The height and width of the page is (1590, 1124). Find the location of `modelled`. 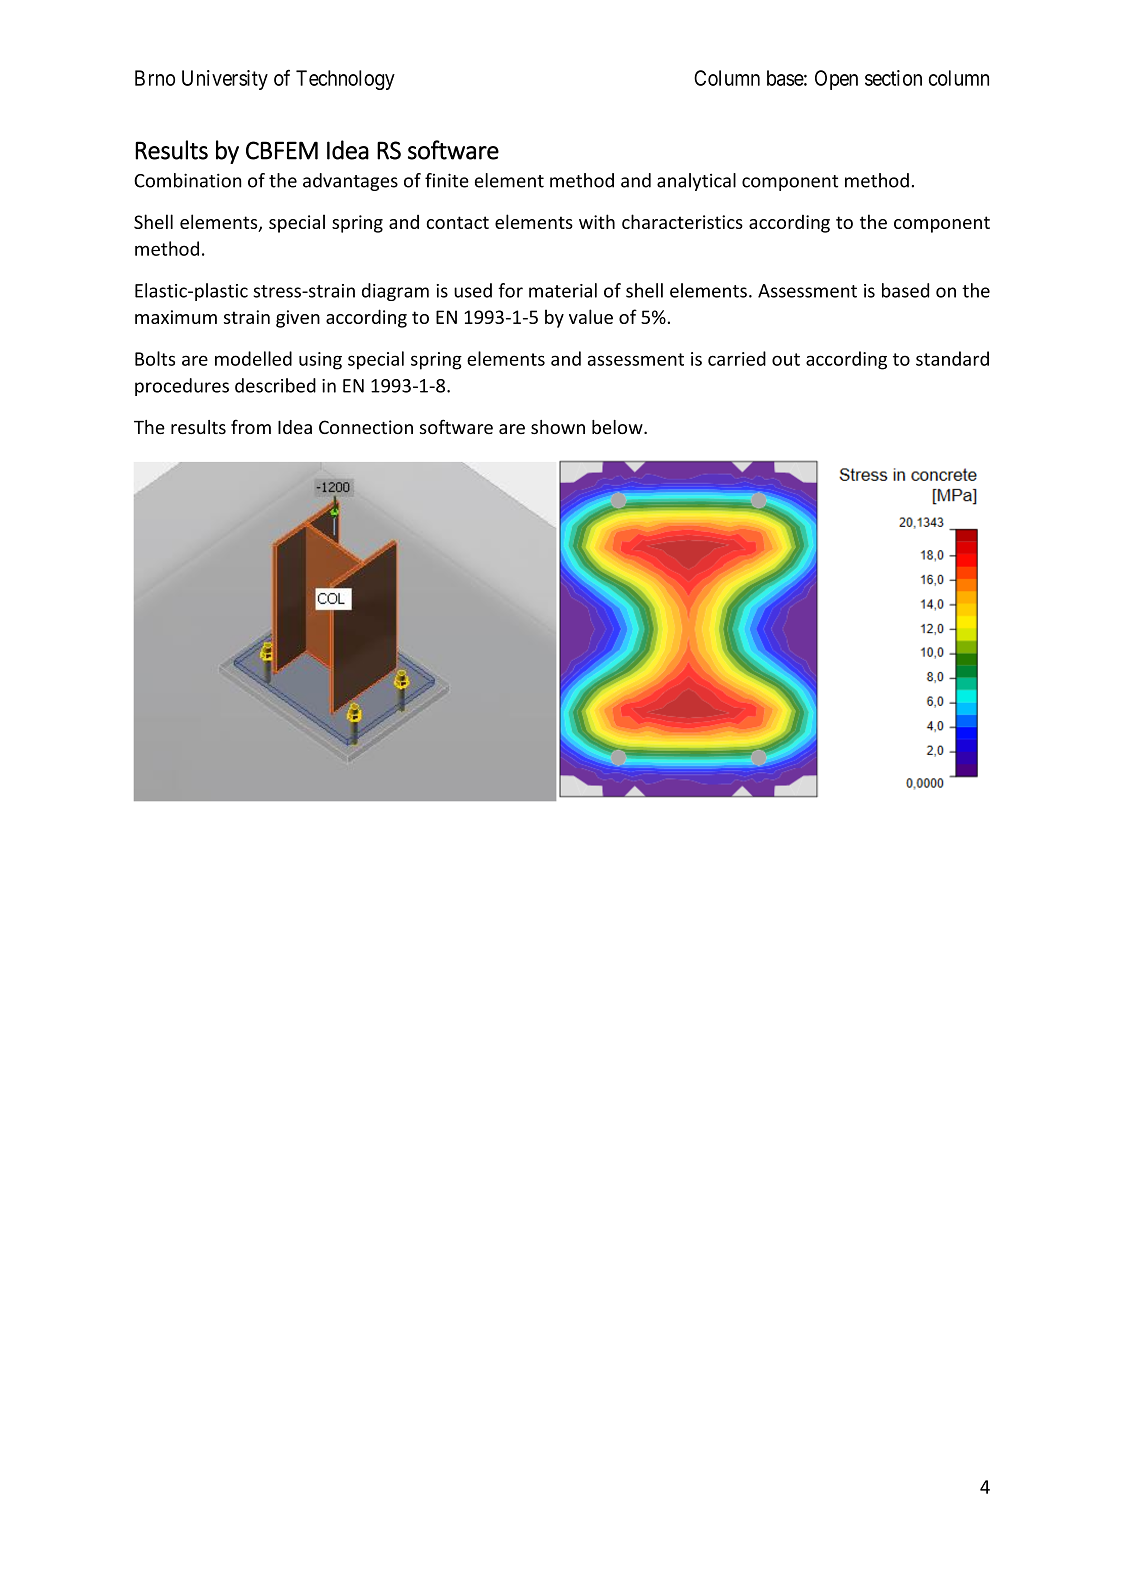

modelled is located at coordinates (253, 358).
